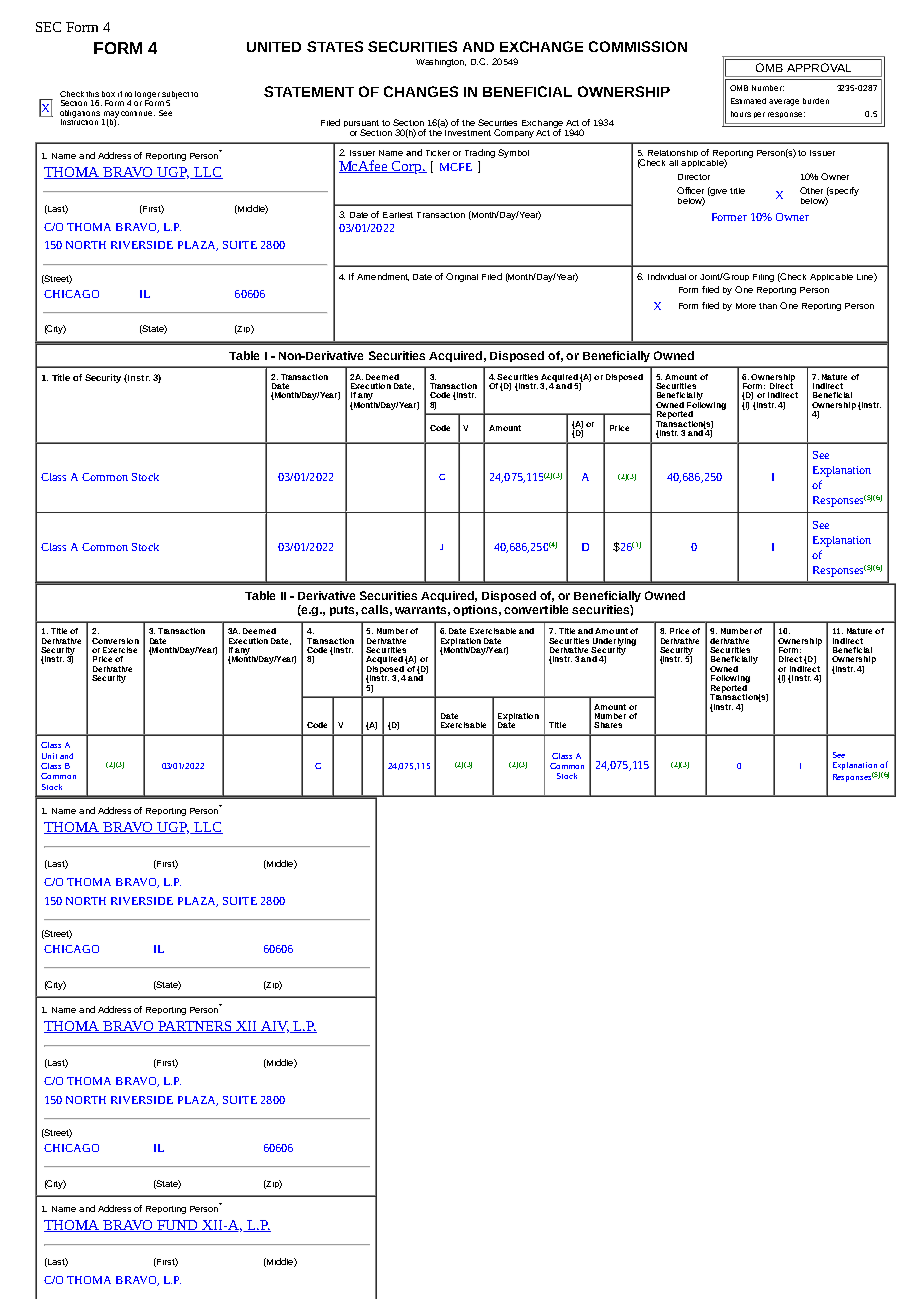 The height and width of the screenshot is (1308, 924). What do you see at coordinates (398, 215) in the screenshot?
I see `Earliest` at bounding box center [398, 215].
